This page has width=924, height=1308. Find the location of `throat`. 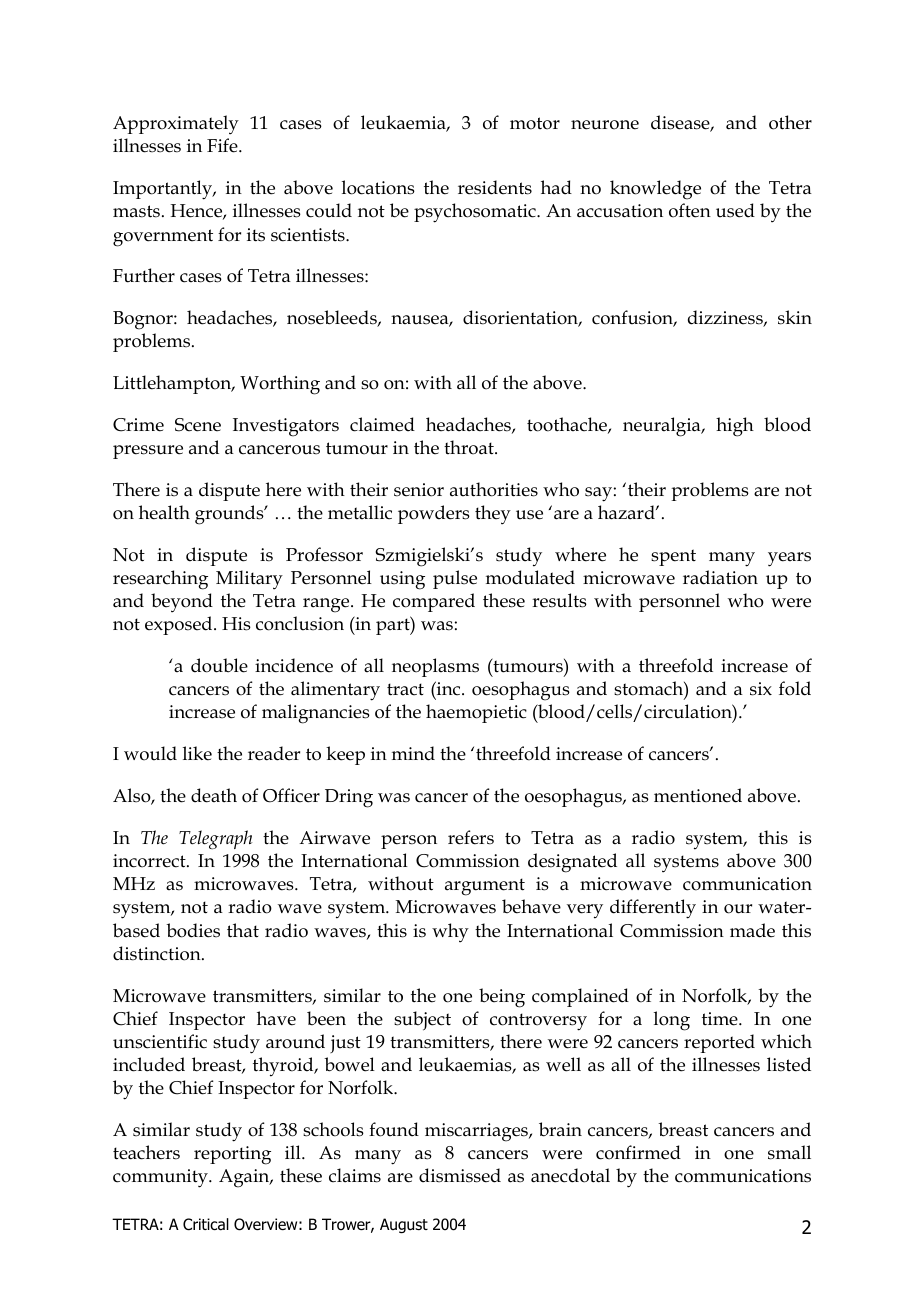

throat is located at coordinates (470, 447).
